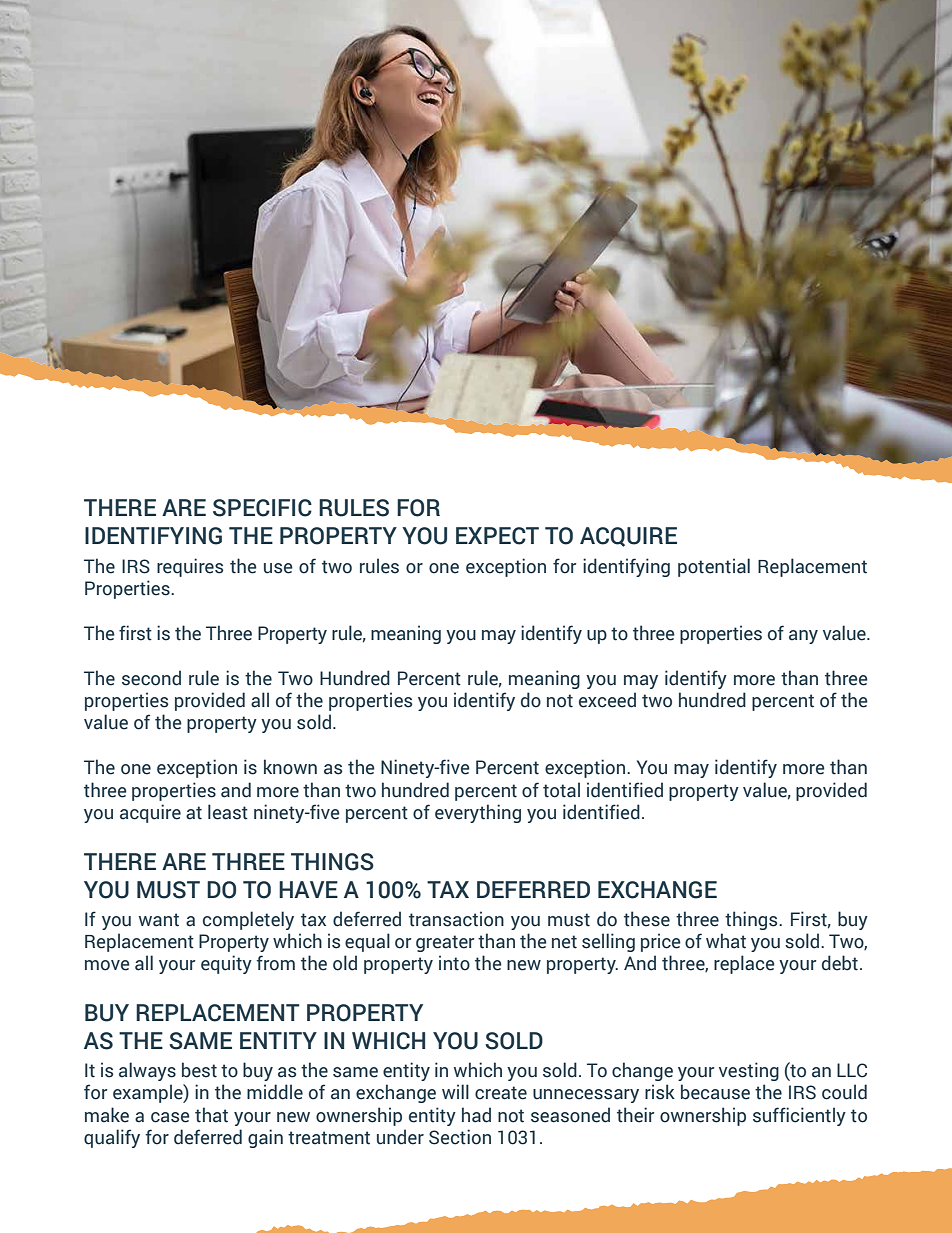 This image has height=1233, width=952. What do you see at coordinates (226, 964) in the image?
I see `equity` at bounding box center [226, 964].
